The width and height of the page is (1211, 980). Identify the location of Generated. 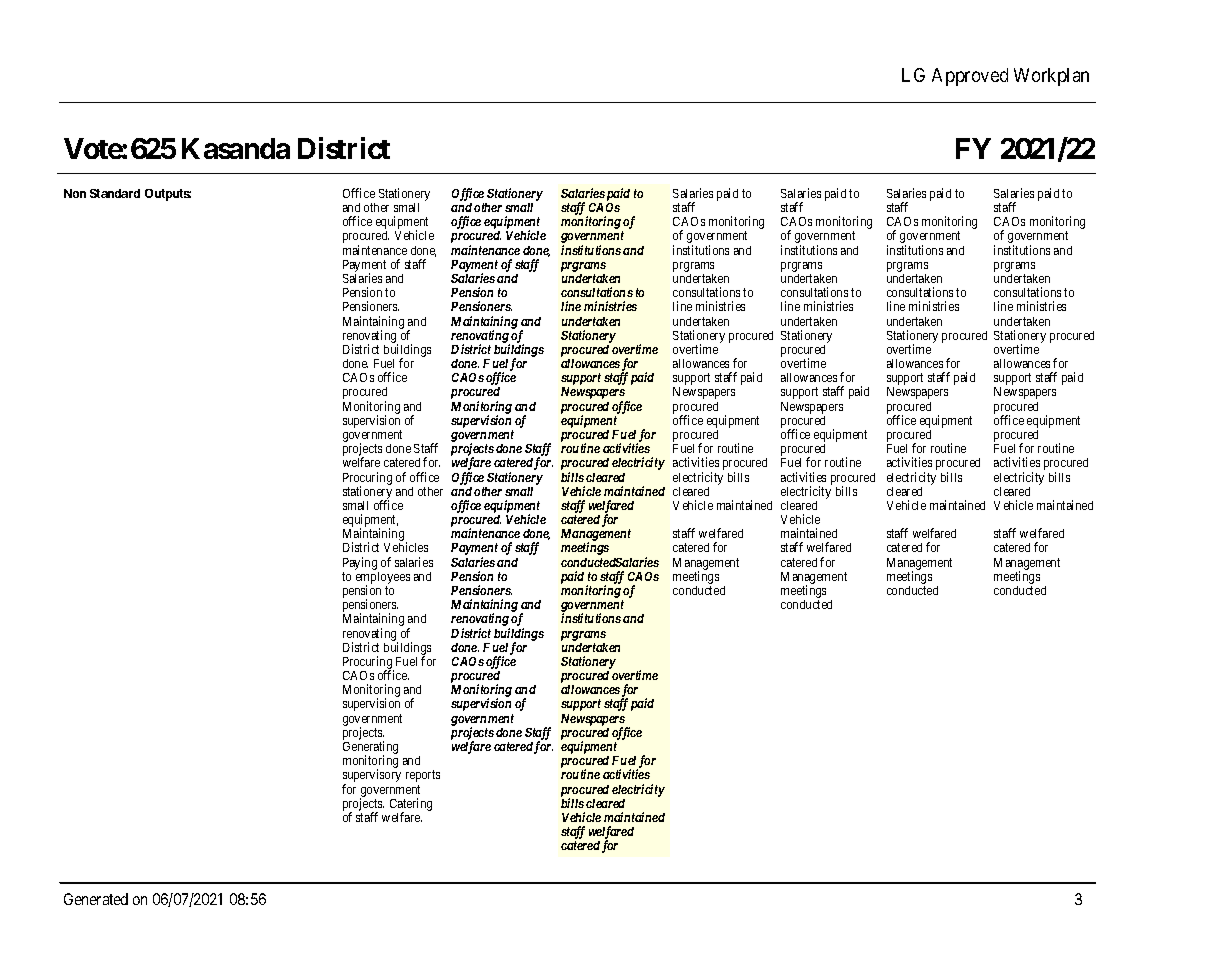
(96, 899).
